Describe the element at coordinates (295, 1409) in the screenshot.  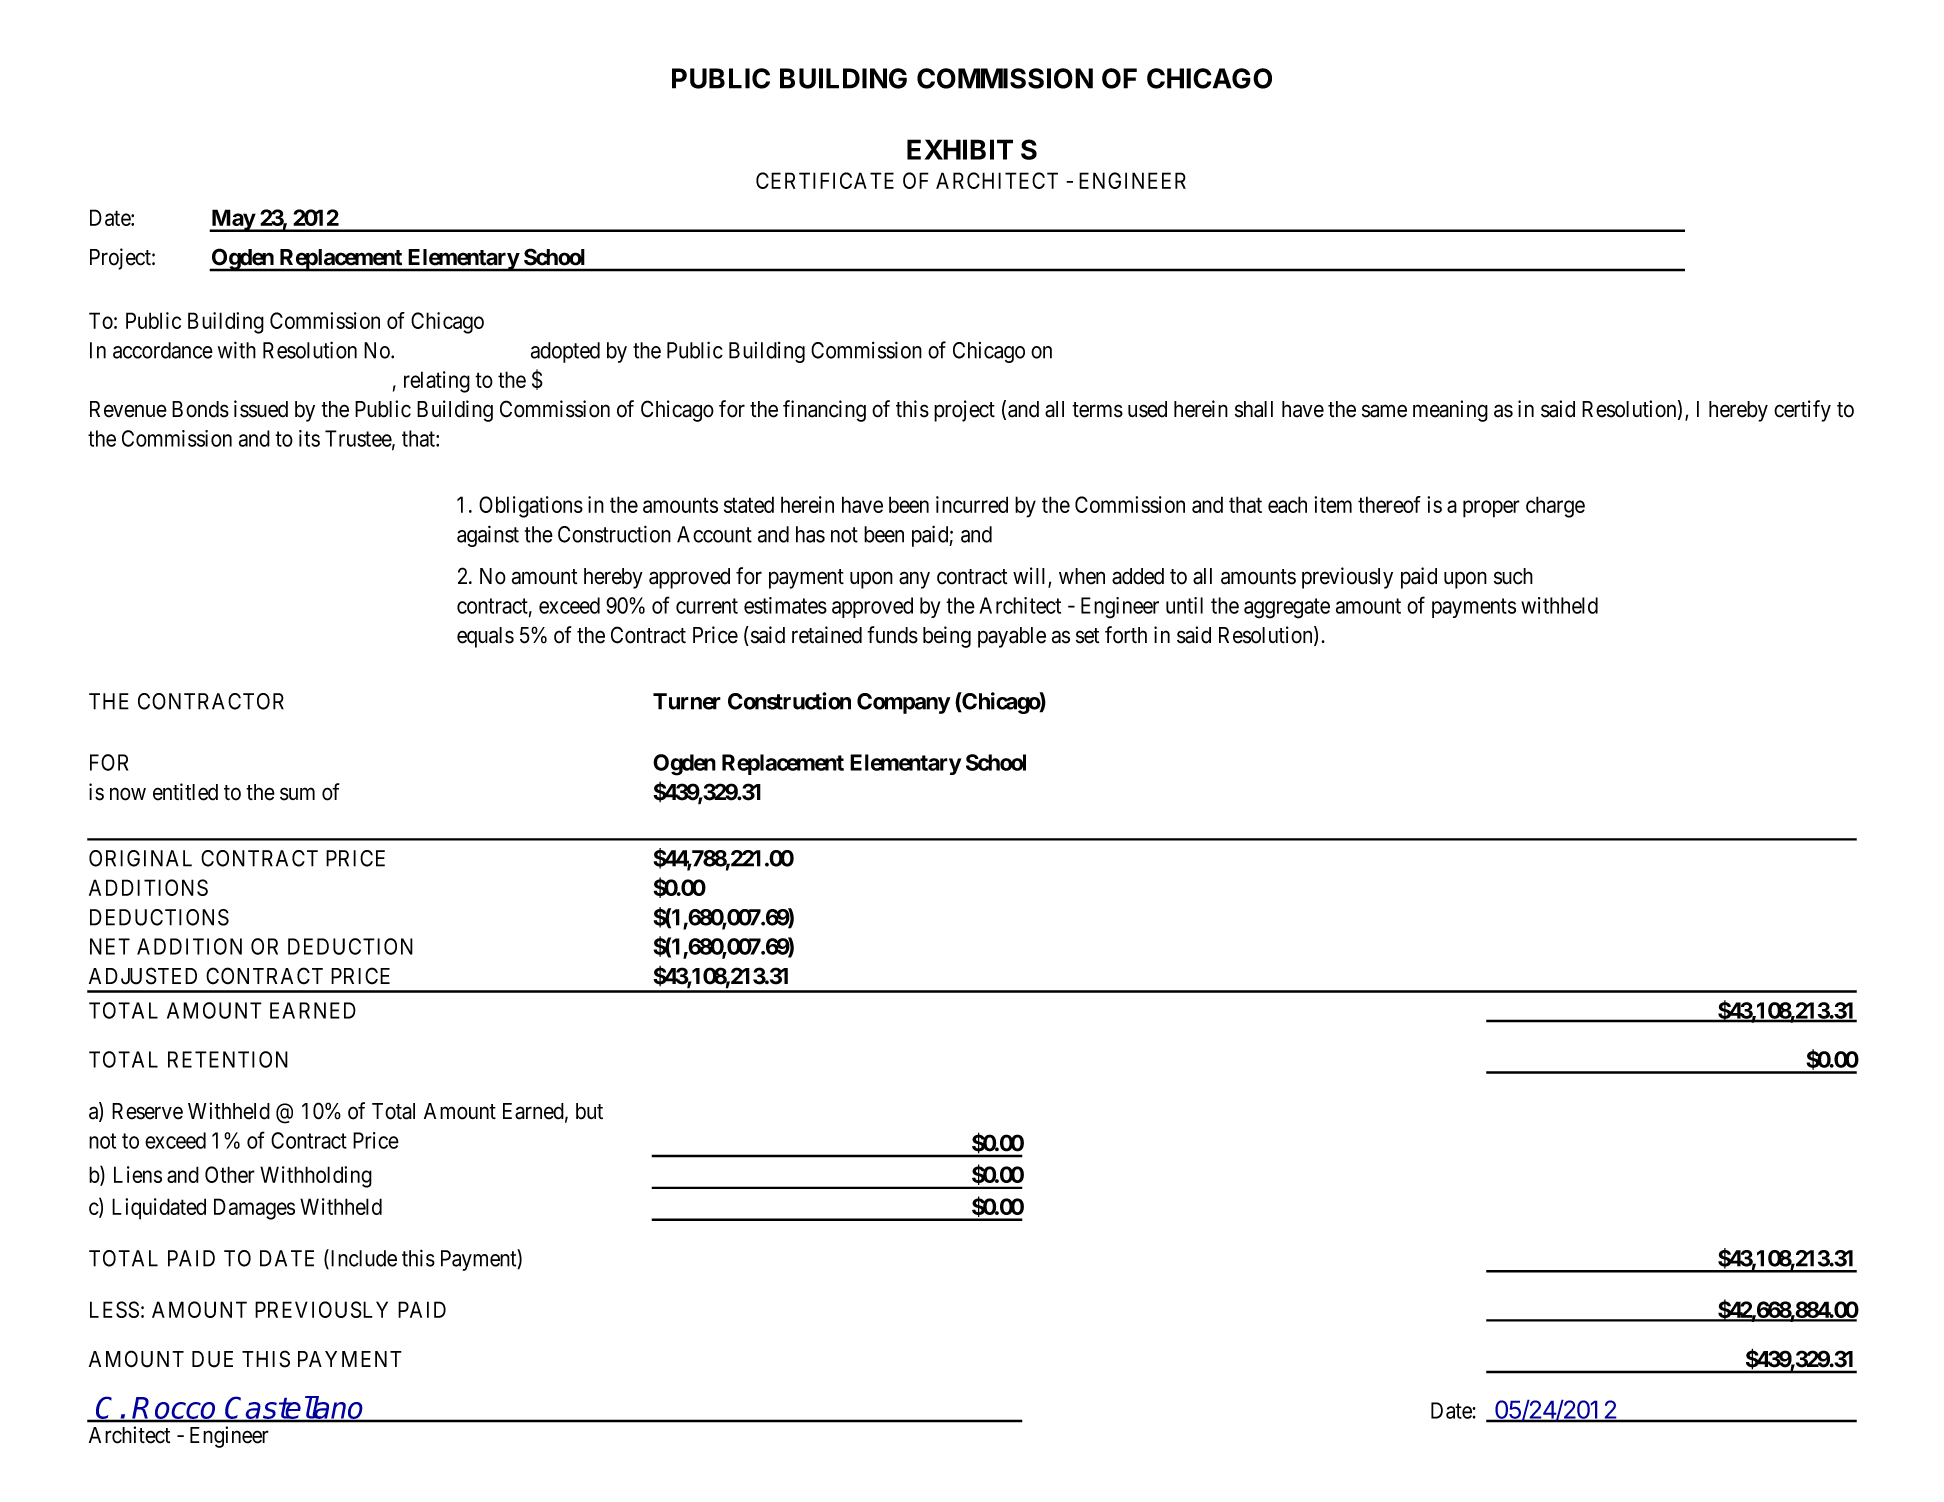
I see `Castellano` at that location.
